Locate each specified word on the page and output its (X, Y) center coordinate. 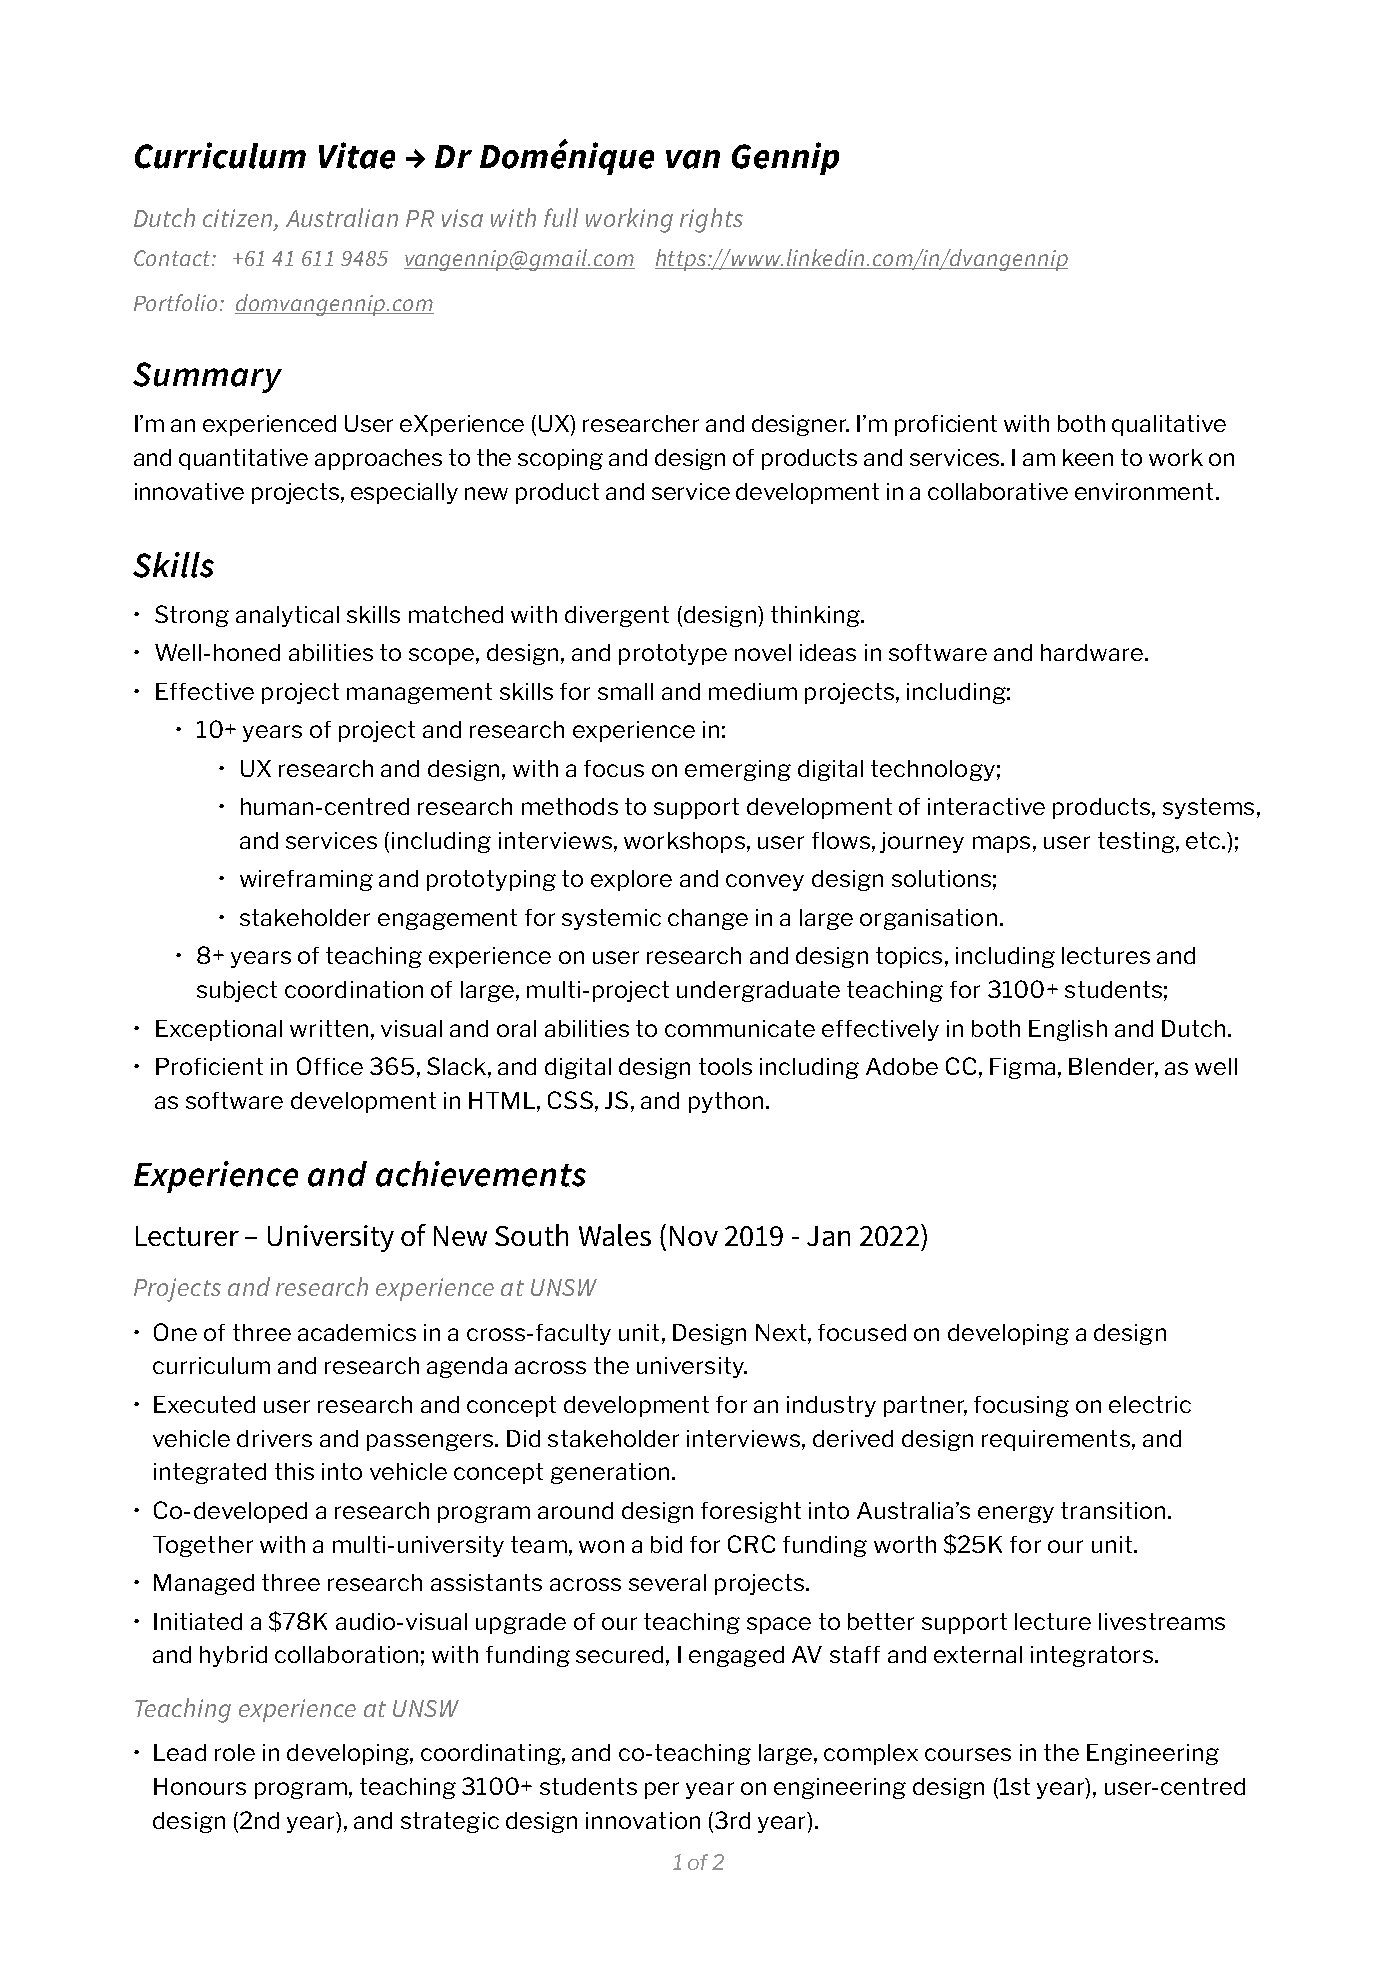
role (235, 1752)
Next (782, 1332)
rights (711, 220)
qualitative (1169, 425)
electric (1150, 1404)
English (1068, 1030)
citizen (239, 219)
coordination (354, 989)
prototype (673, 654)
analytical (287, 616)
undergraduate (758, 991)
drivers (274, 1438)
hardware (1093, 652)
